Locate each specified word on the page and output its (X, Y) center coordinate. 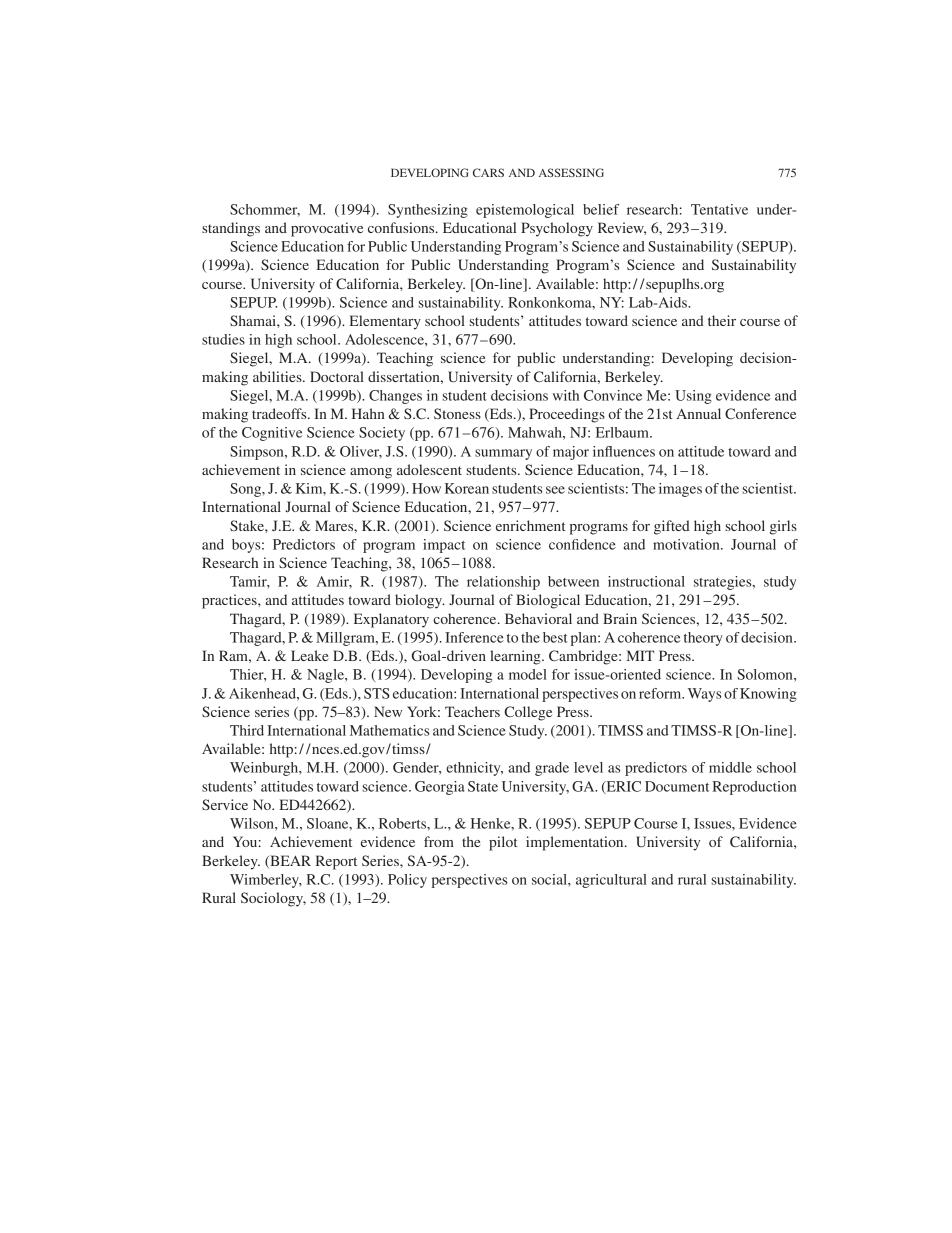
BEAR (289, 861)
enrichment (531, 525)
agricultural (611, 881)
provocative (327, 229)
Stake (248, 525)
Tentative (719, 209)
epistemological (525, 211)
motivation (687, 544)
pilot (503, 843)
